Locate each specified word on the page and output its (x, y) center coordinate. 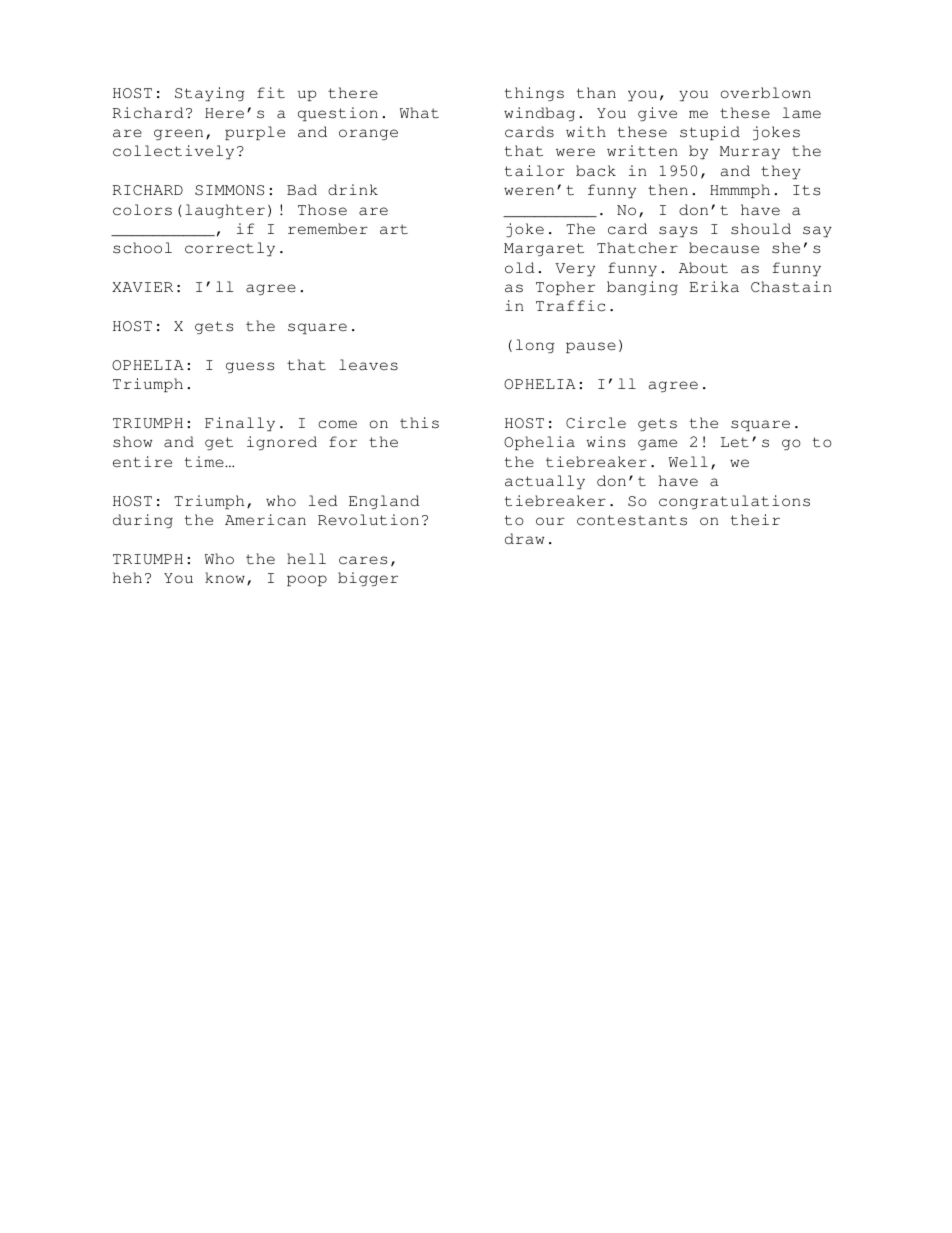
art (394, 229)
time (205, 462)
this (419, 423)
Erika (714, 287)
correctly (230, 249)
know (225, 577)
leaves (368, 365)
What (419, 113)
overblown (765, 93)
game (657, 444)
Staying (210, 94)
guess (250, 367)
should (761, 229)
